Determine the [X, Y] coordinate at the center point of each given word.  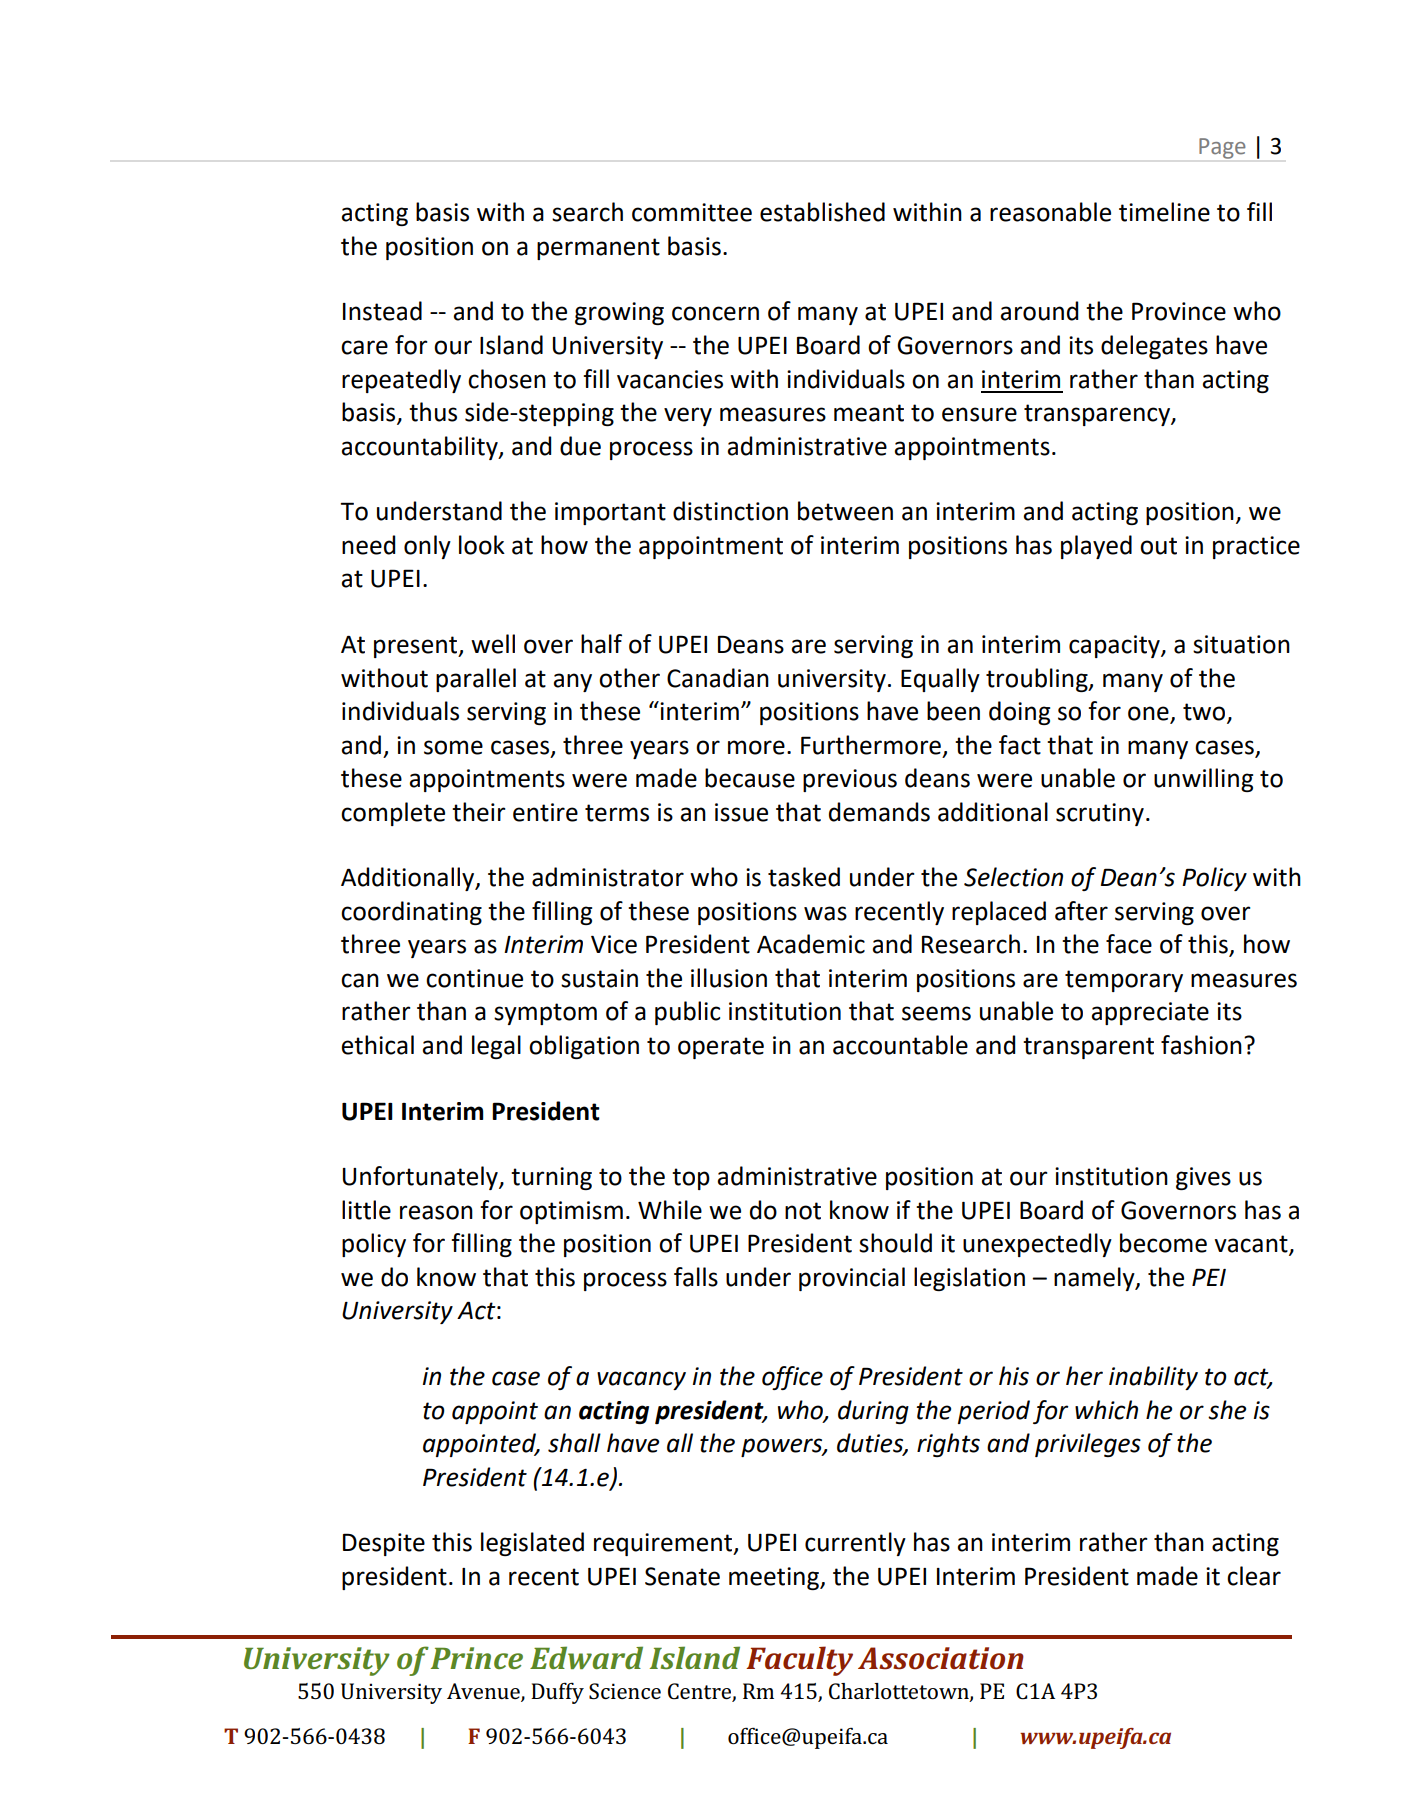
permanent [598, 249]
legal [496, 1047]
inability [1153, 1378]
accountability [420, 448]
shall [574, 1443]
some [453, 747]
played [1096, 547]
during [873, 1412]
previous [850, 780]
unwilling [1203, 780]
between [845, 511]
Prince [477, 1658]
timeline [1164, 212]
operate [721, 1048]
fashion [1201, 1045]
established [822, 212]
